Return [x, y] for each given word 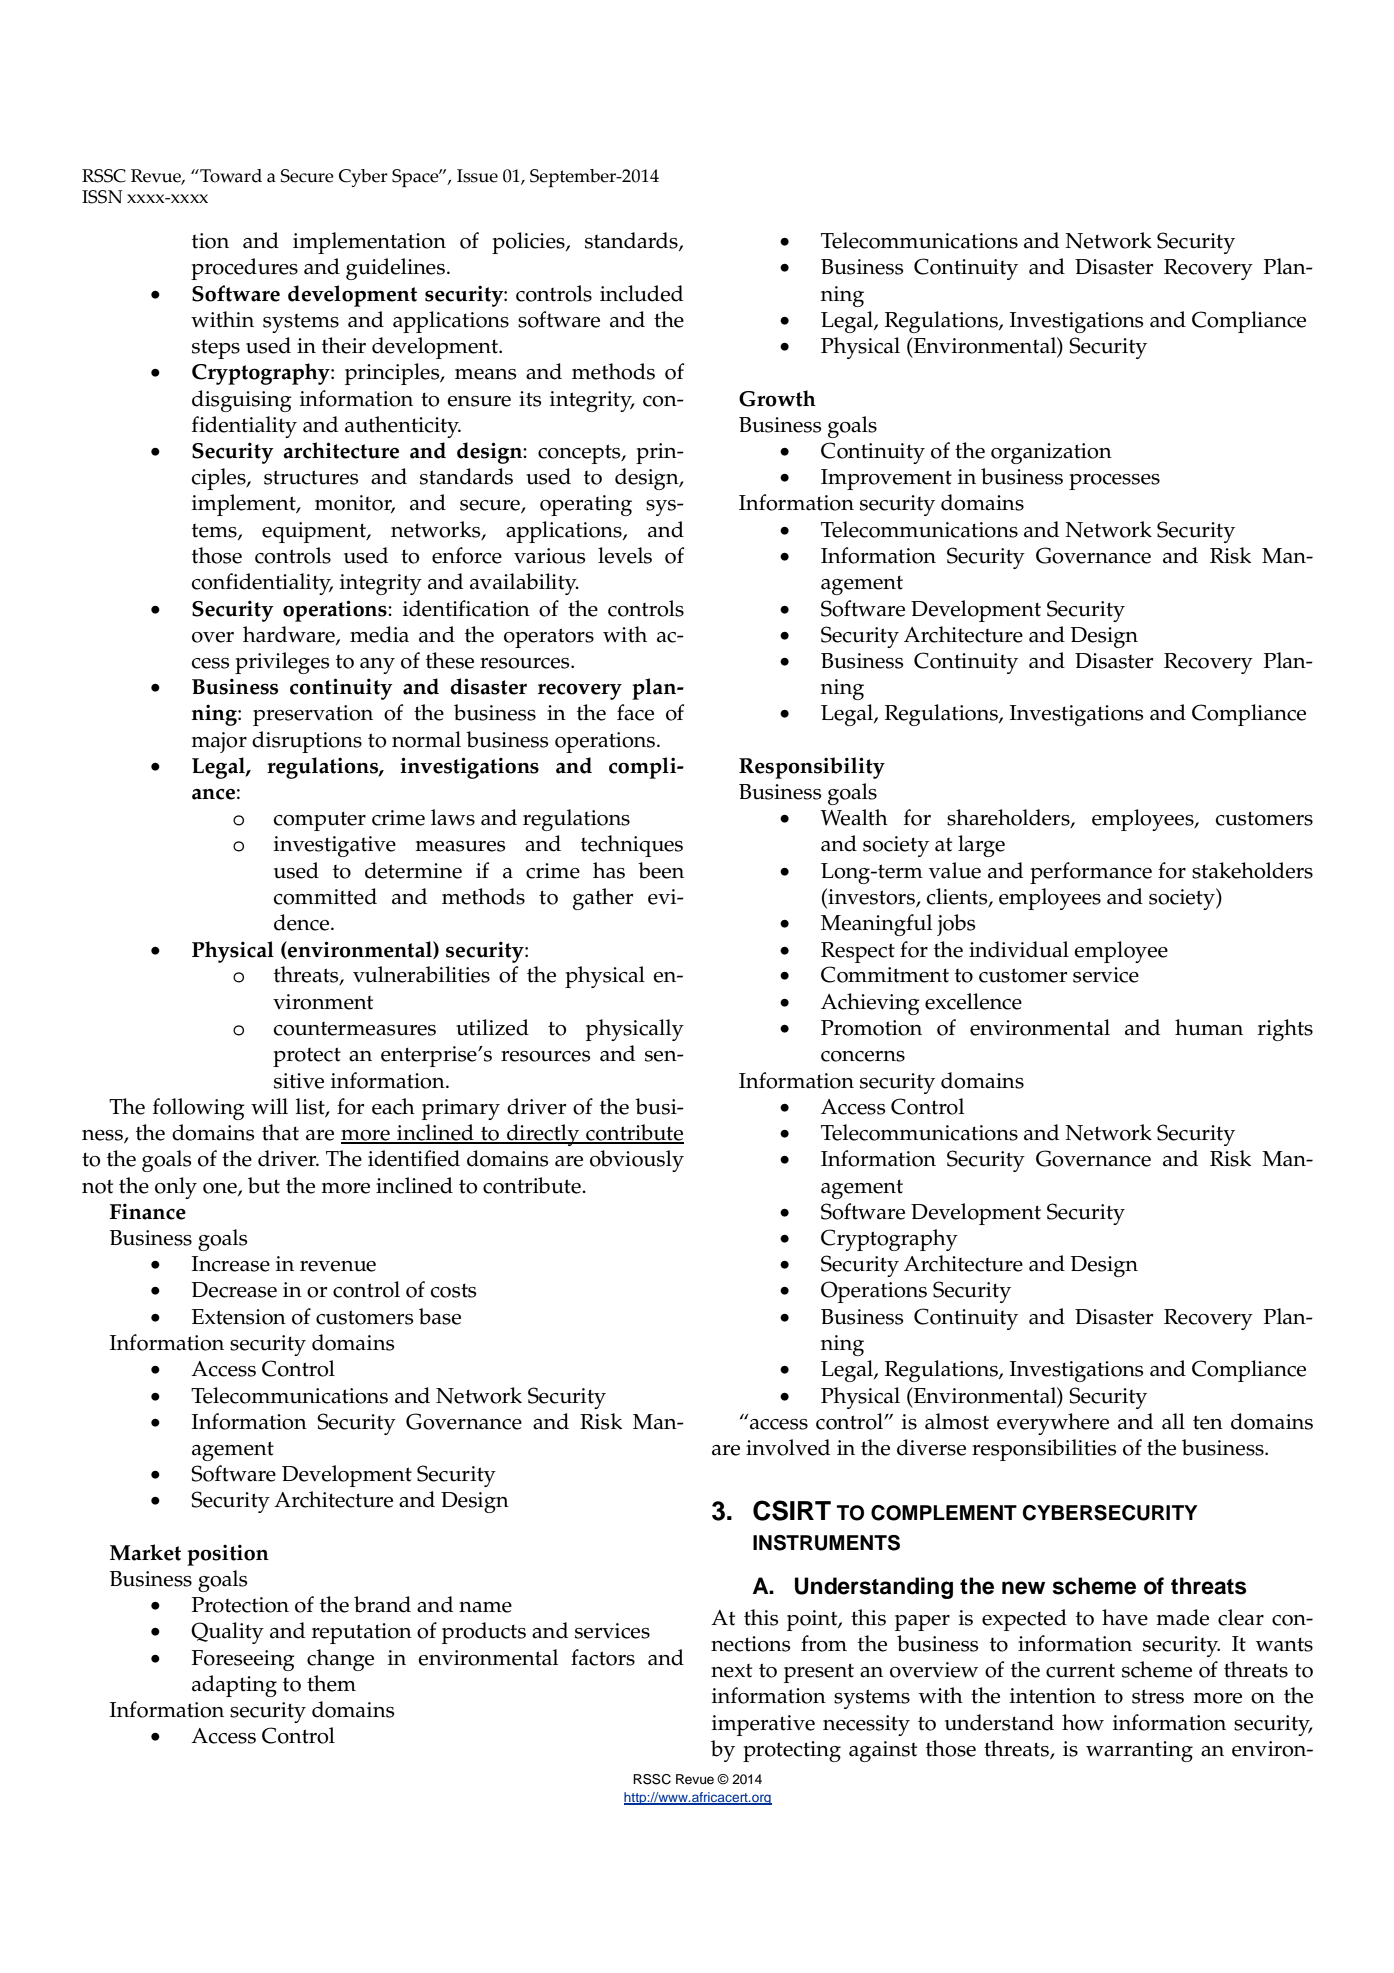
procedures [244, 269]
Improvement [886, 479]
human [1209, 1027]
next [731, 1671]
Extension [239, 1317]
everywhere [1053, 1424]
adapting [234, 1686]
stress [1158, 1696]
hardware [290, 635]
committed [325, 896]
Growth [777, 398]
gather [603, 899]
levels [625, 555]
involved [788, 1447]
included [641, 293]
